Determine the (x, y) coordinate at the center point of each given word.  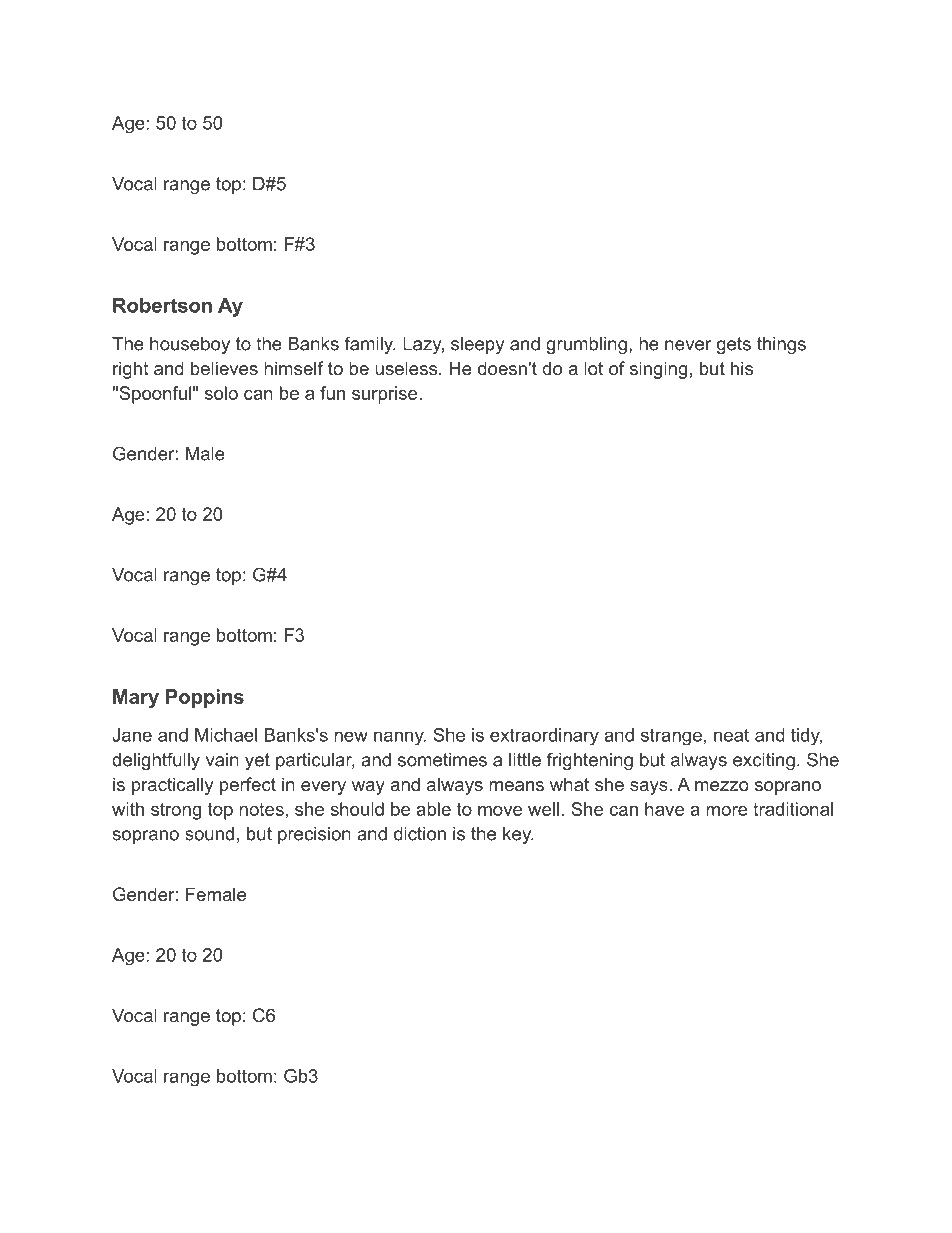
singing (658, 370)
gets (734, 345)
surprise (384, 395)
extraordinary (544, 737)
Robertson (162, 305)
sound (209, 834)
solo (221, 393)
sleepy (477, 345)
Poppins (205, 698)
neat (731, 735)
